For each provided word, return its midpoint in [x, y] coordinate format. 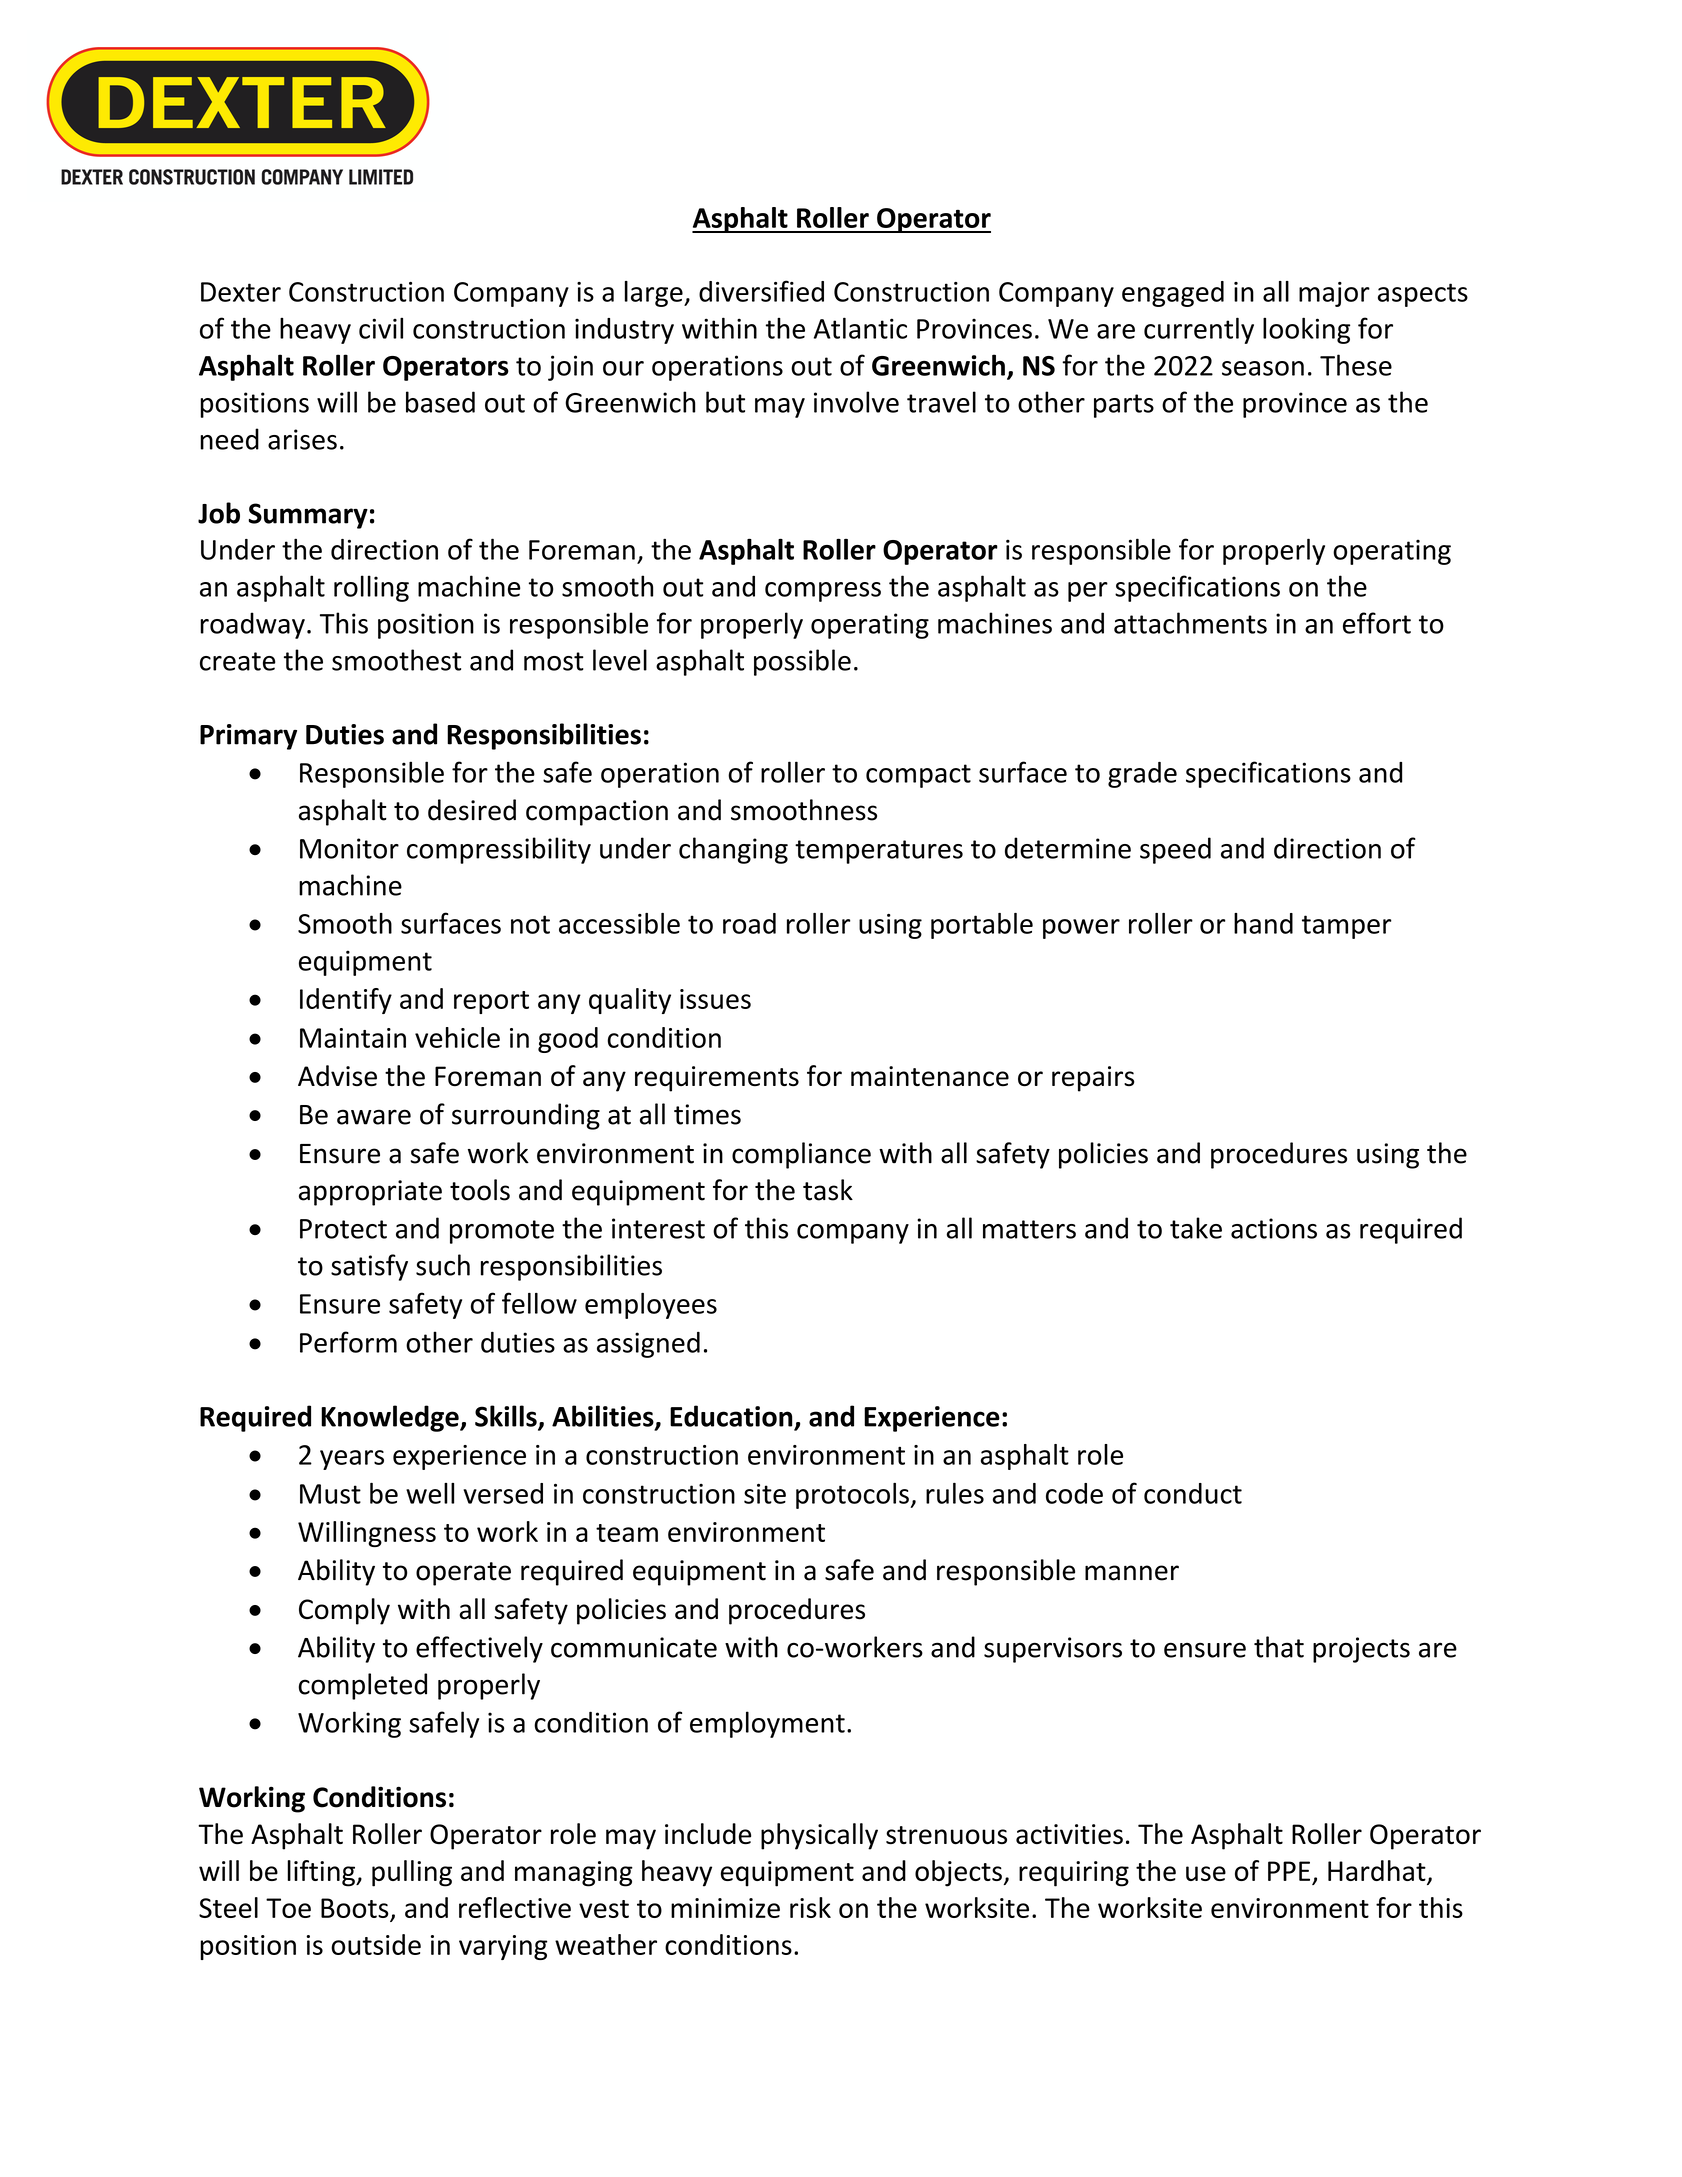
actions [1274, 1228]
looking [1306, 330]
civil [381, 328]
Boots [355, 1908]
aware [374, 1117]
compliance [801, 1155]
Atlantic [860, 328]
